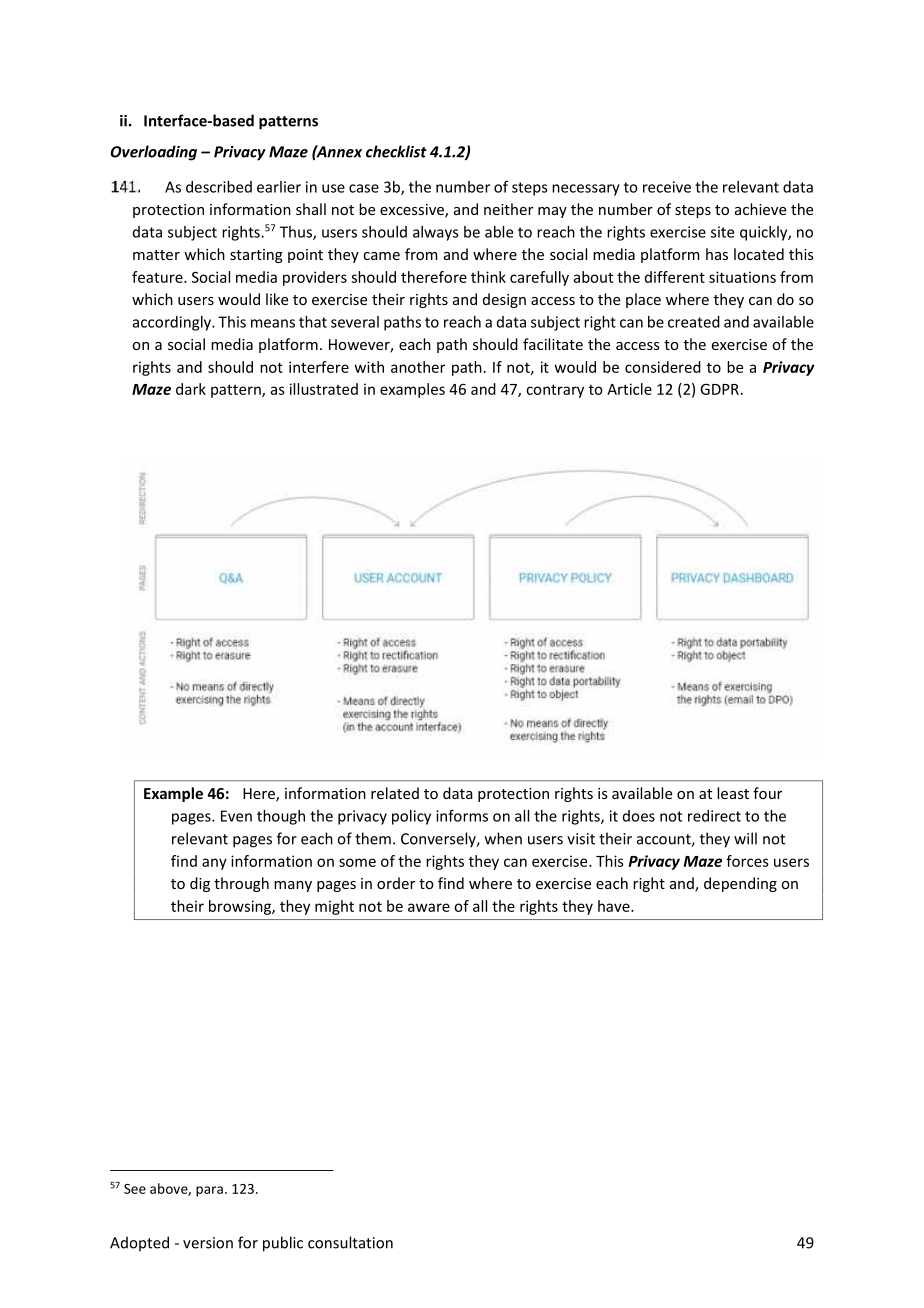 The image size is (924, 1308). Describe the element at coordinates (667, 187) in the screenshot. I see `receive` at that location.
